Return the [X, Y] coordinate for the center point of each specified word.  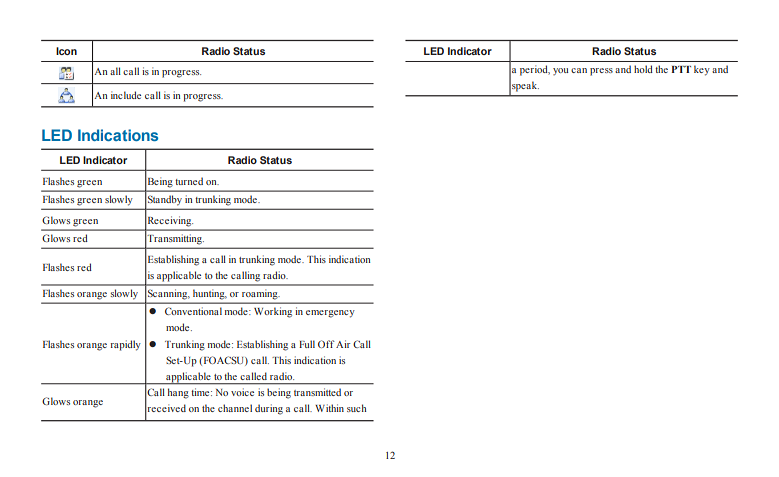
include [126, 95]
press [601, 72]
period [535, 70]
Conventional [193, 311]
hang [178, 393]
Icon [66, 51]
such [357, 408]
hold [643, 69]
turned [189, 181]
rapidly [126, 345]
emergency [330, 314]
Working [273, 312]
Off [326, 344]
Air [343, 344]
